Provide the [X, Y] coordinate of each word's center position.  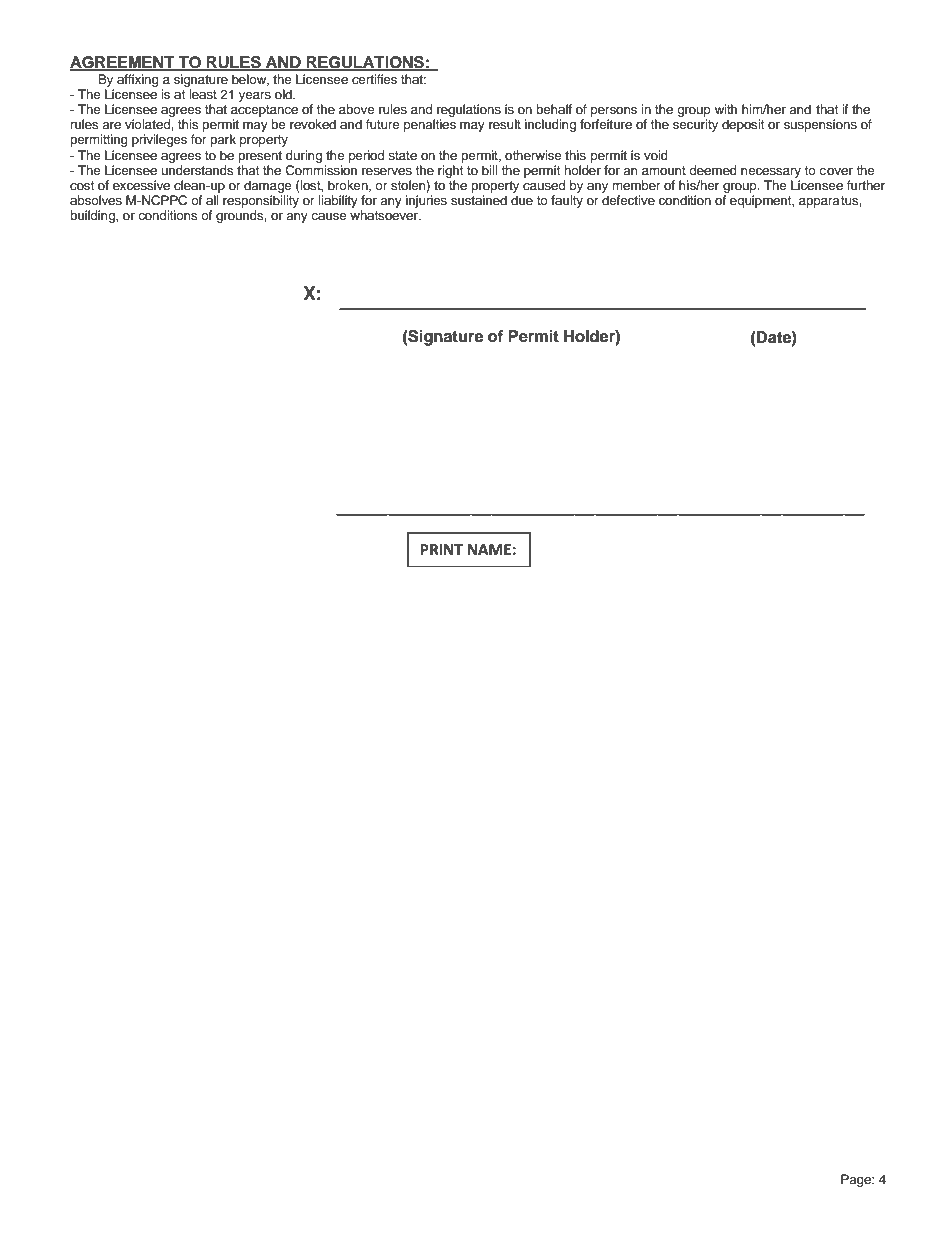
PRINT [441, 549]
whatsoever [385, 215]
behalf [554, 109]
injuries [426, 201]
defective [628, 200]
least [203, 94]
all [212, 200]
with [726, 109]
